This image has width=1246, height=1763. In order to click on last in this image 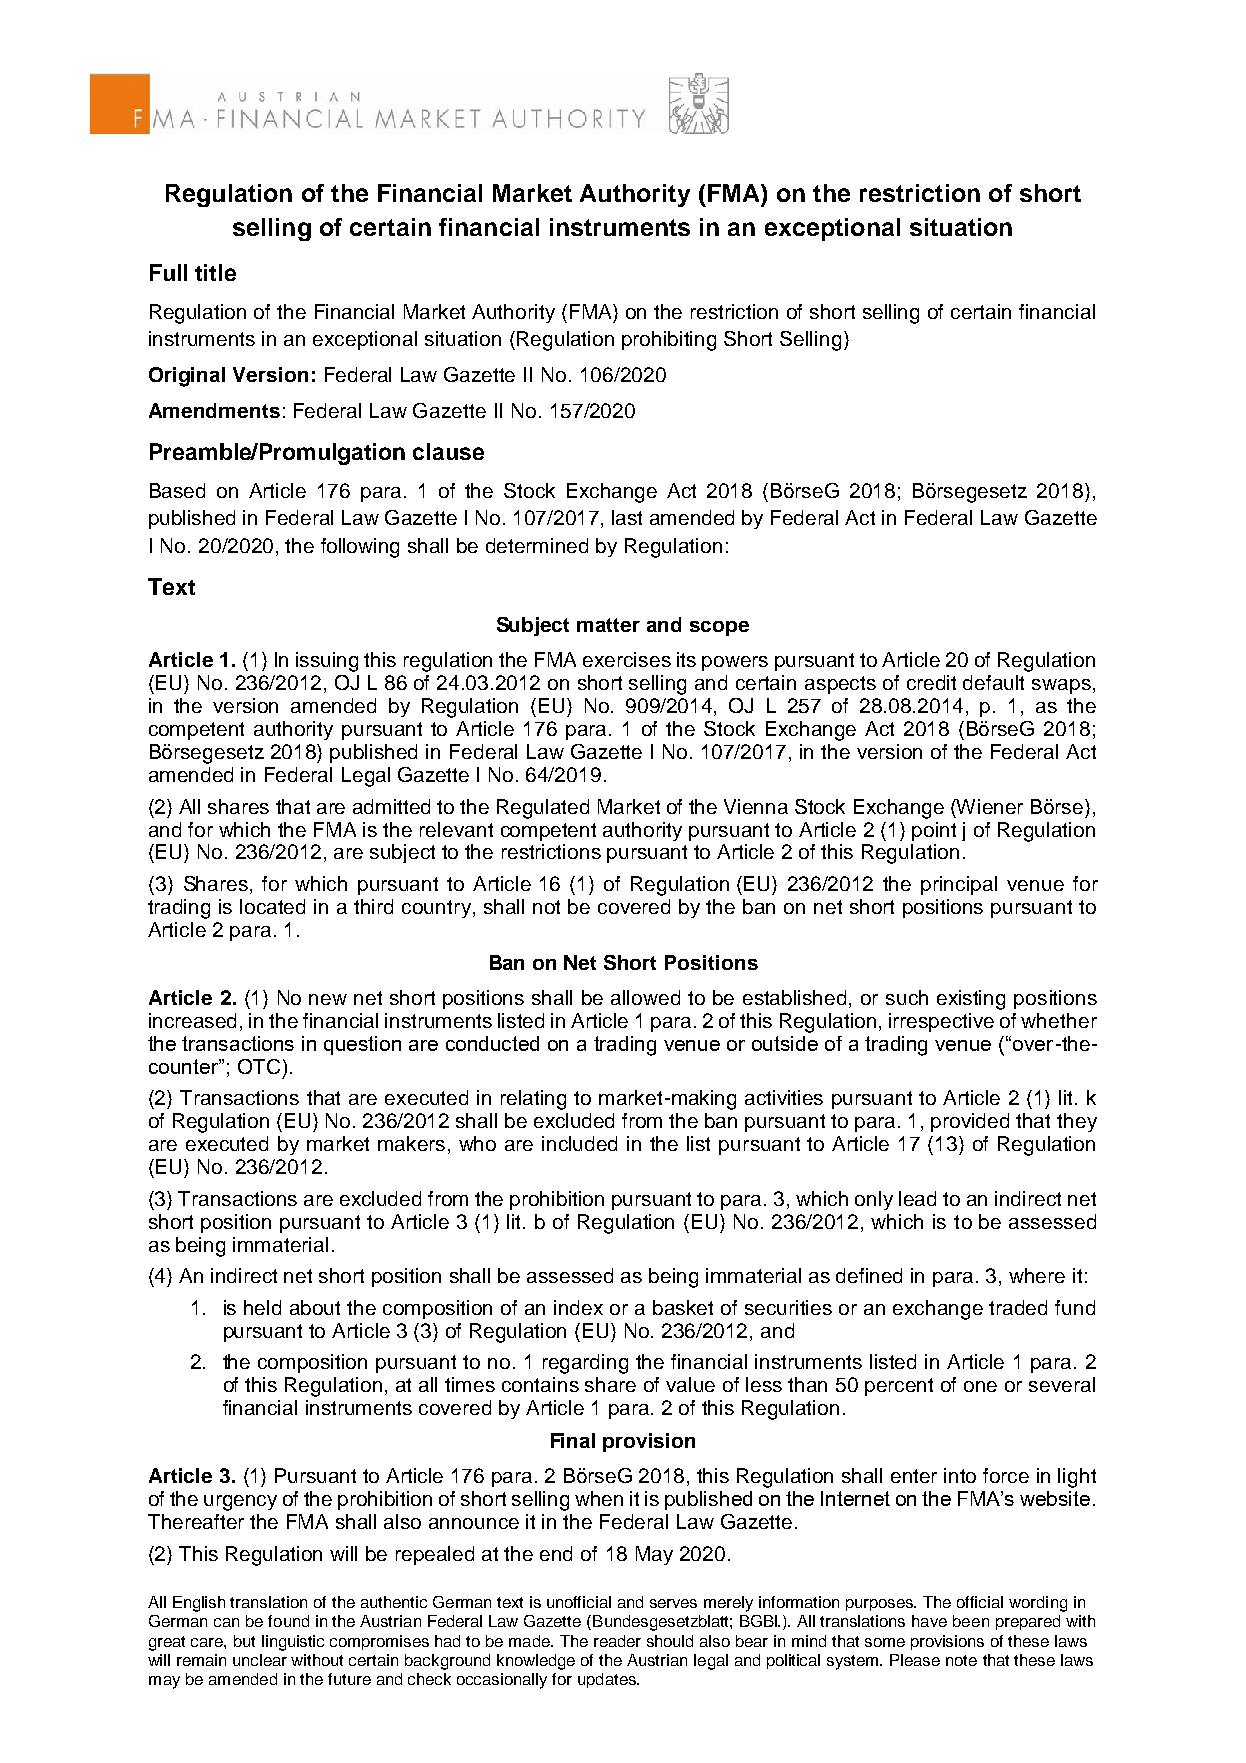, I will do `click(627, 517)`.
